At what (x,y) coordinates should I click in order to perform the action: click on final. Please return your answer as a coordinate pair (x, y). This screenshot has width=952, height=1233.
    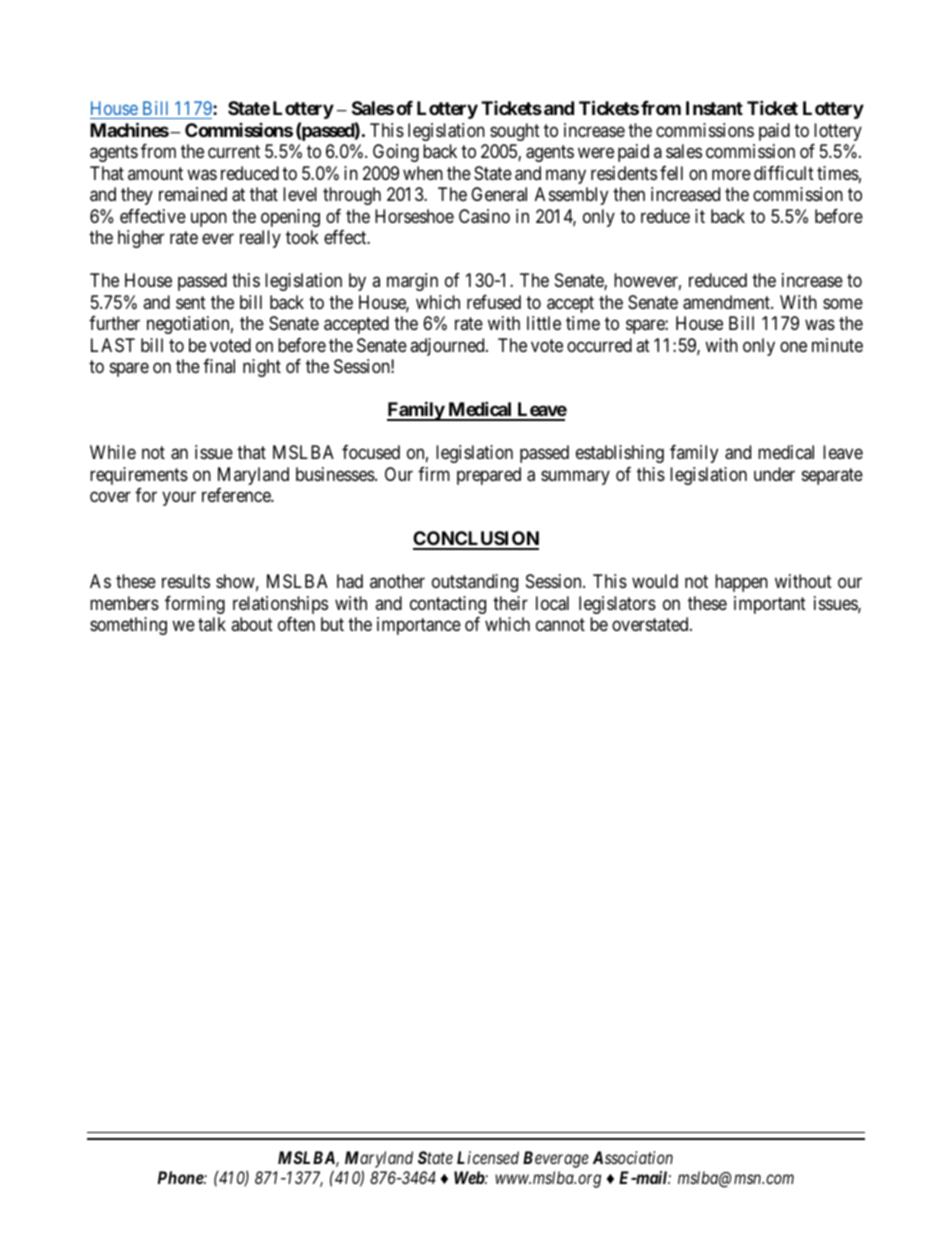
    Looking at the image, I should click on (219, 366).
